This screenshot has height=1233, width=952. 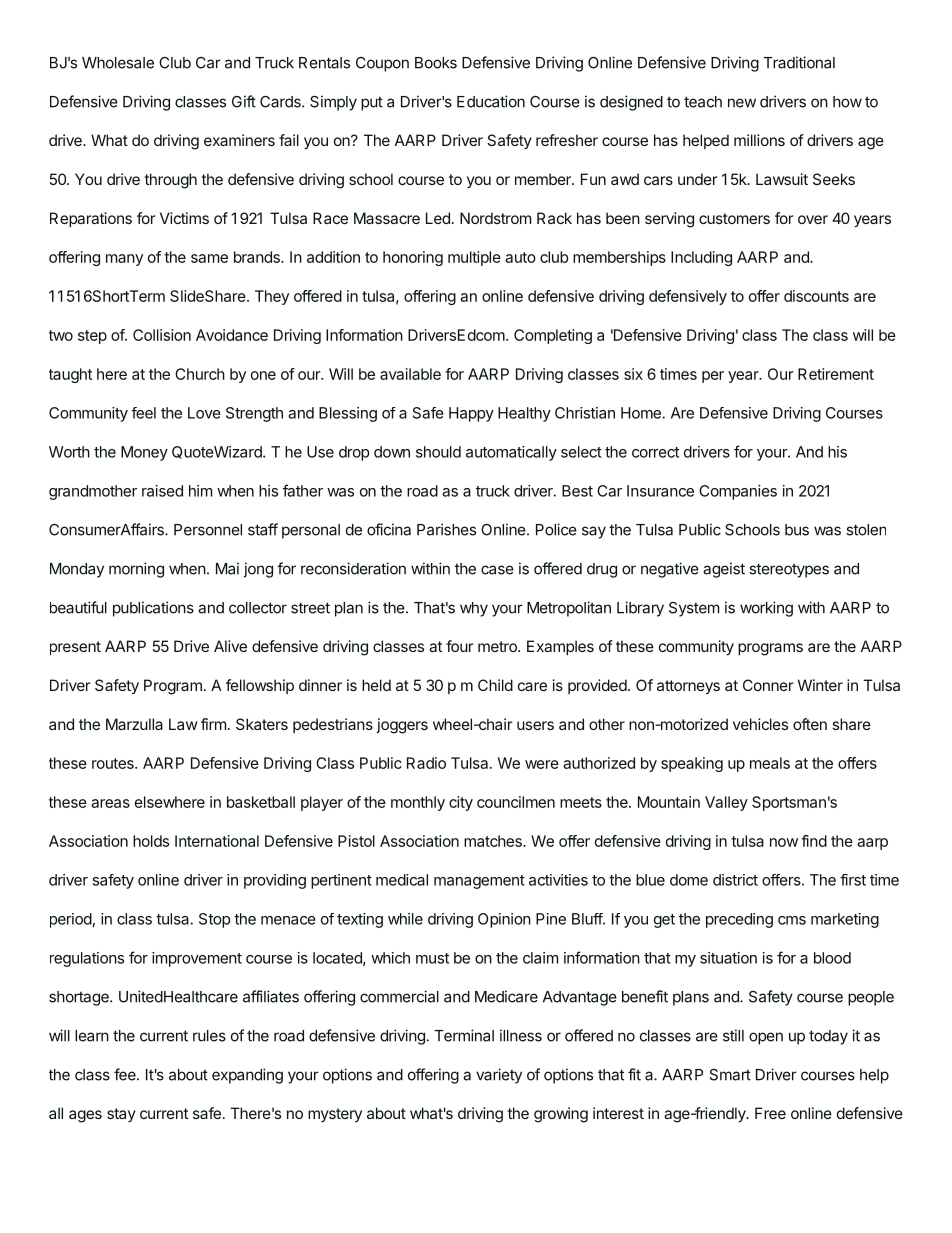 What do you see at coordinates (471, 414) in the screenshot?
I see `Happy` at bounding box center [471, 414].
